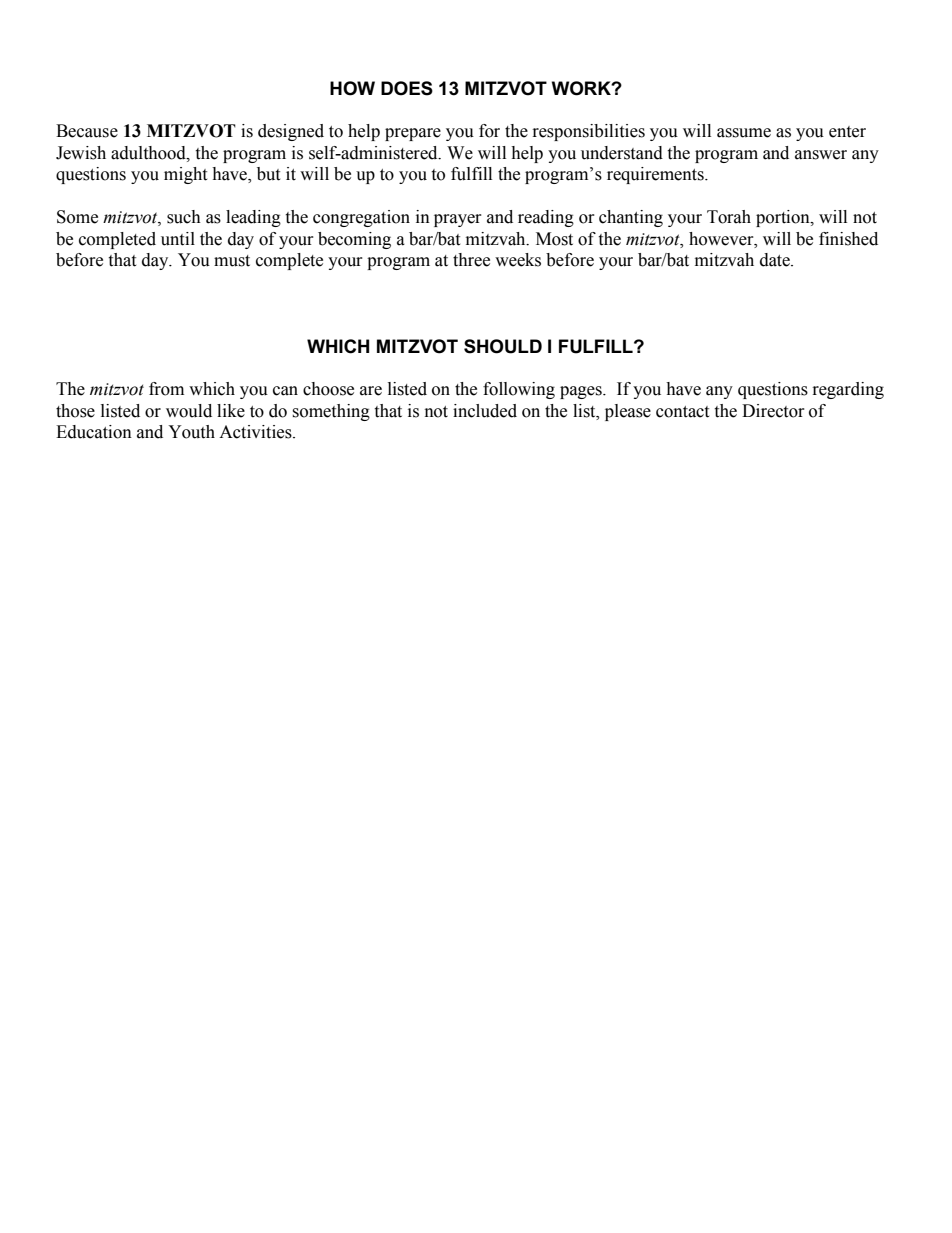 The width and height of the screenshot is (952, 1233). Describe the element at coordinates (784, 218) in the screenshot. I see `portion` at that location.
